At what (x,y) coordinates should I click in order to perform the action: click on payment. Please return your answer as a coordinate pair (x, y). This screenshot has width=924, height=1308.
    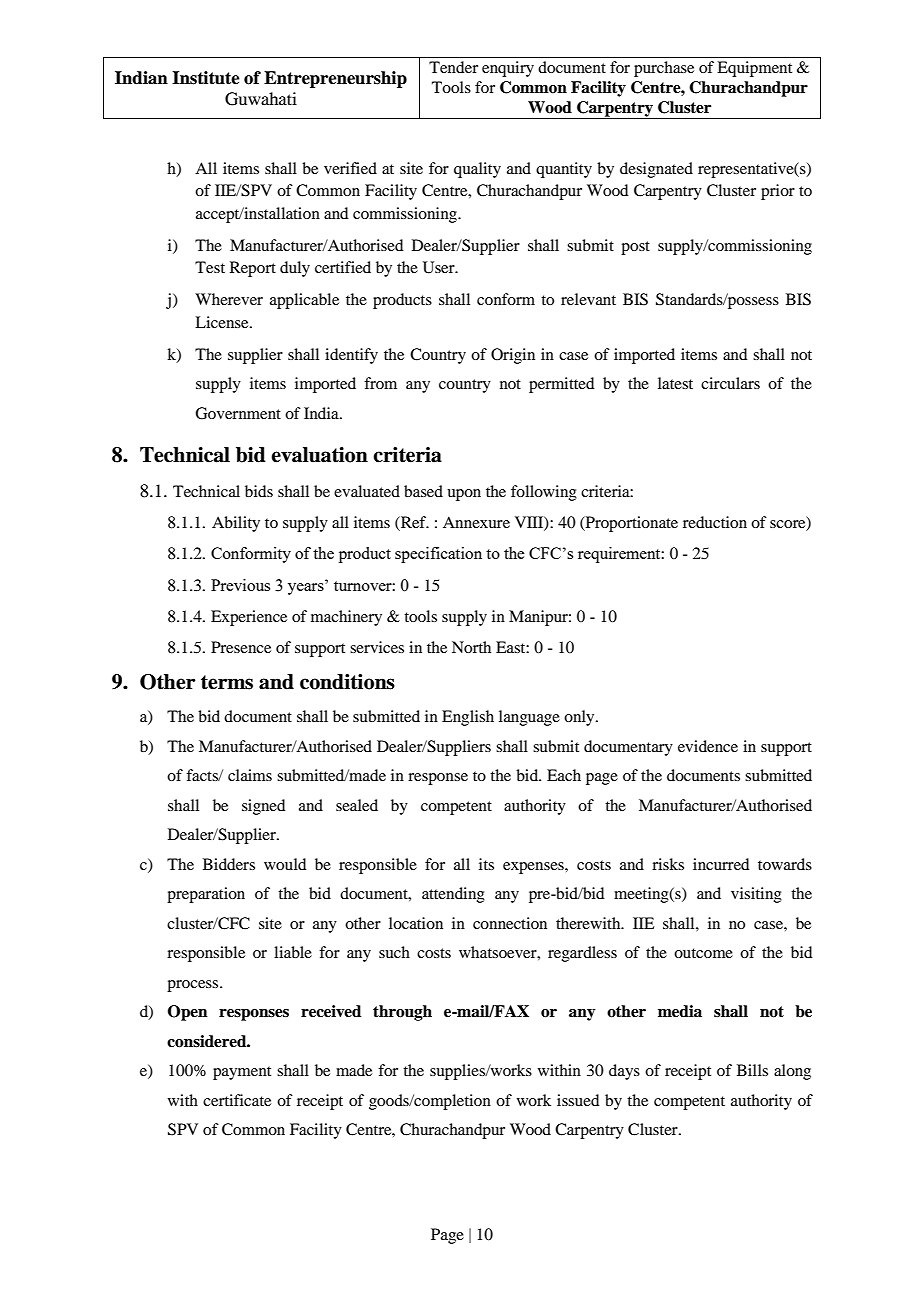
    Looking at the image, I should click on (242, 1073).
